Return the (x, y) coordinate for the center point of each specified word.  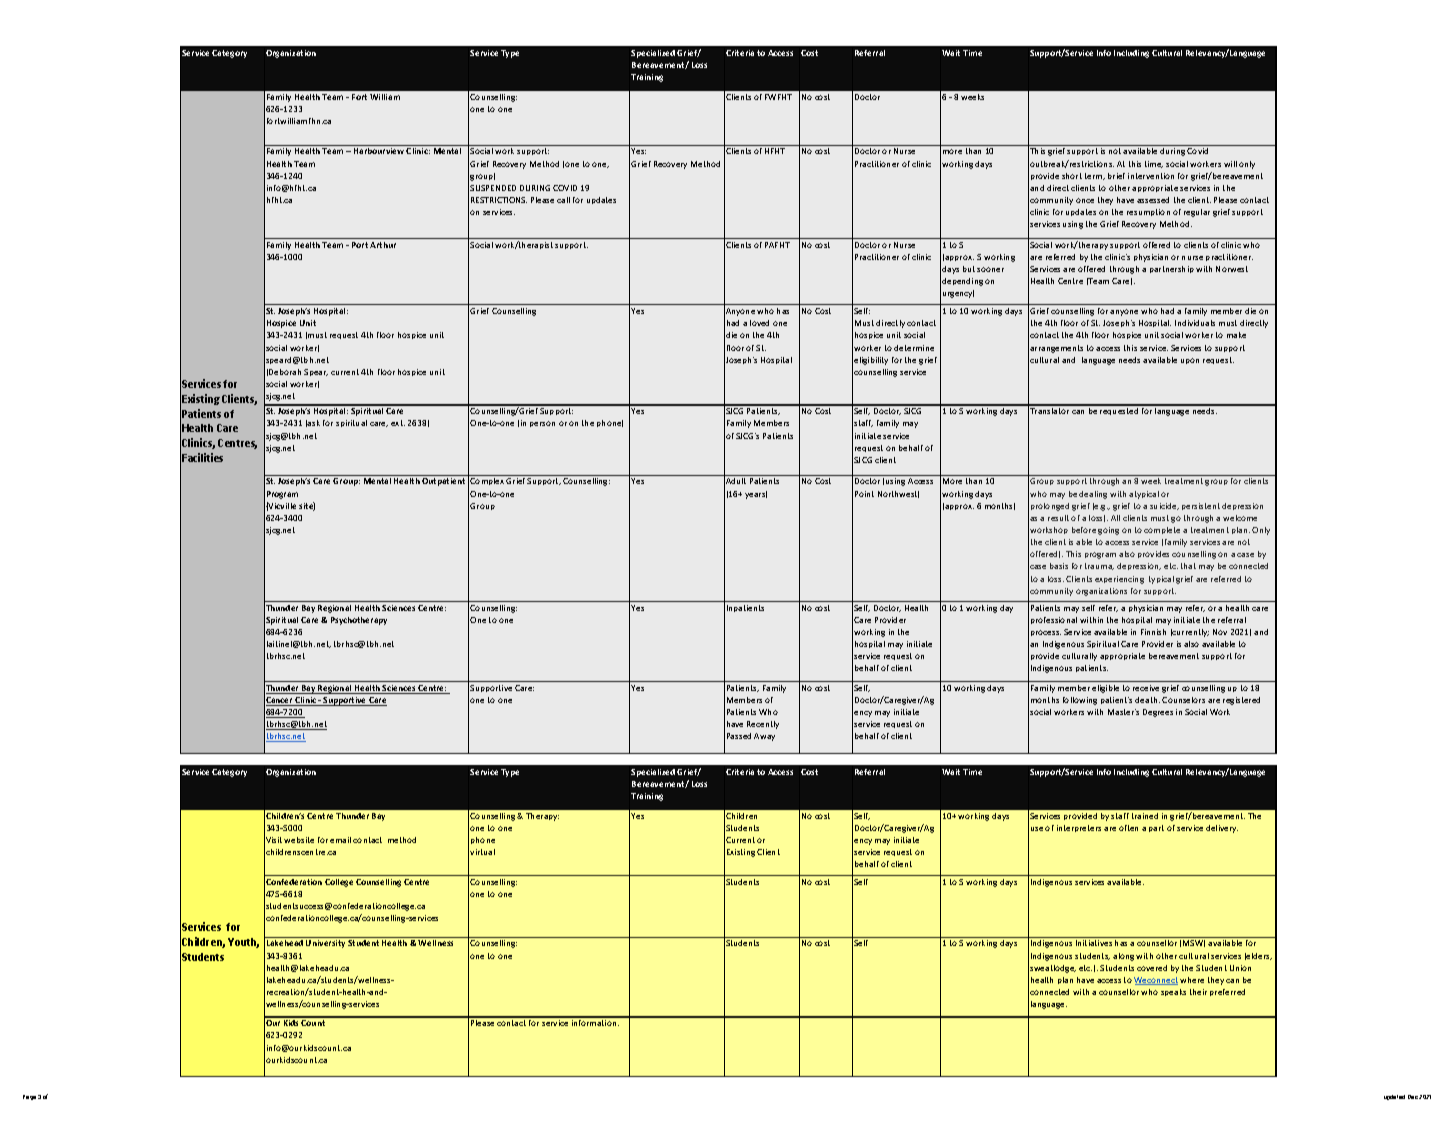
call (563, 200)
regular (1197, 213)
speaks (1173, 992)
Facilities (202, 457)
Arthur (383, 245)
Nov (1220, 632)
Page (29, 1097)
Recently (763, 725)
